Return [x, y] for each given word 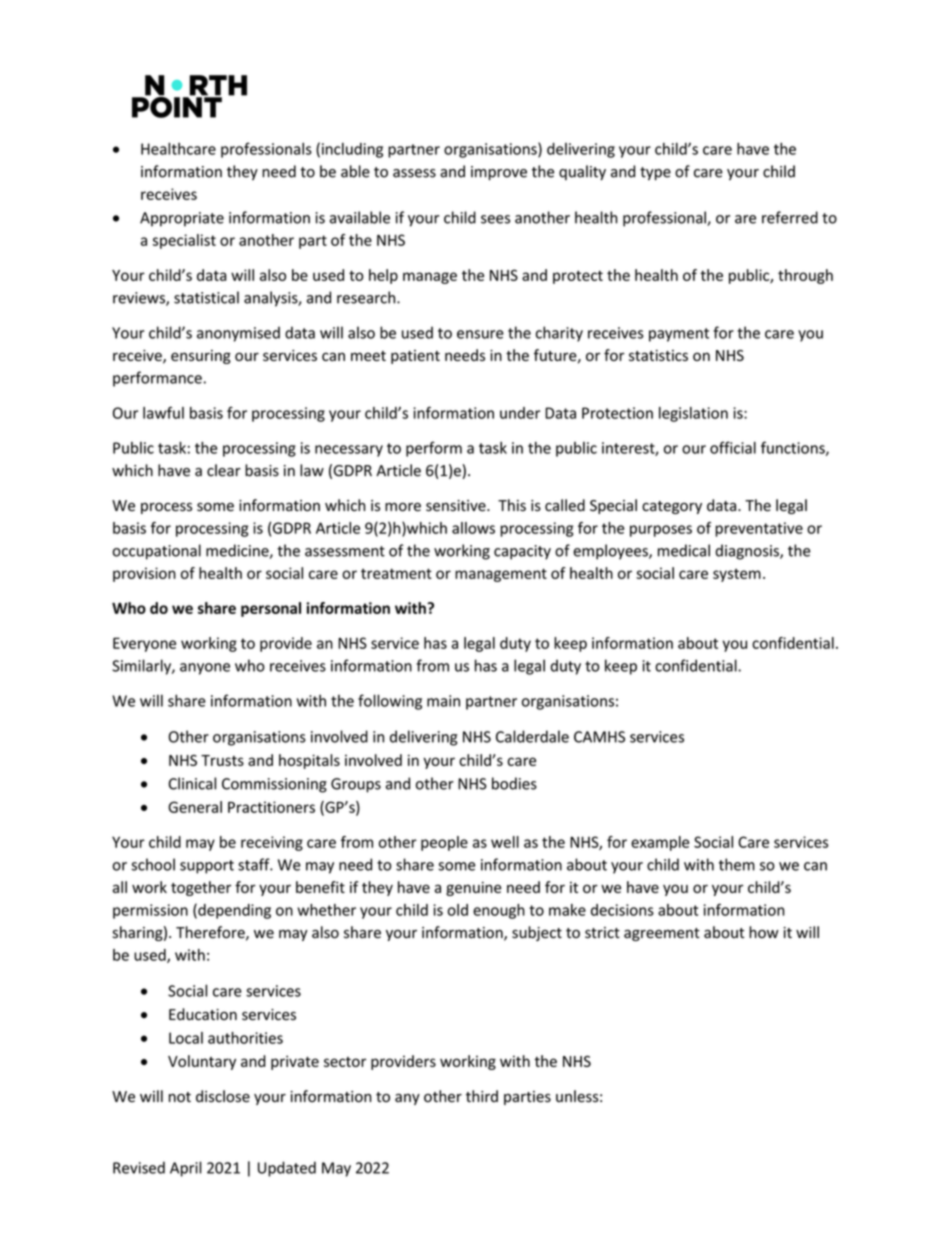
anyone [205, 669]
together [201, 888]
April [186, 1169]
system [737, 575]
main [443, 701]
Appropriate [182, 219]
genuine [473, 889]
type [655, 173]
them [737, 864]
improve [499, 173]
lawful [163, 412]
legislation [693, 414]
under [520, 413]
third [482, 1096]
